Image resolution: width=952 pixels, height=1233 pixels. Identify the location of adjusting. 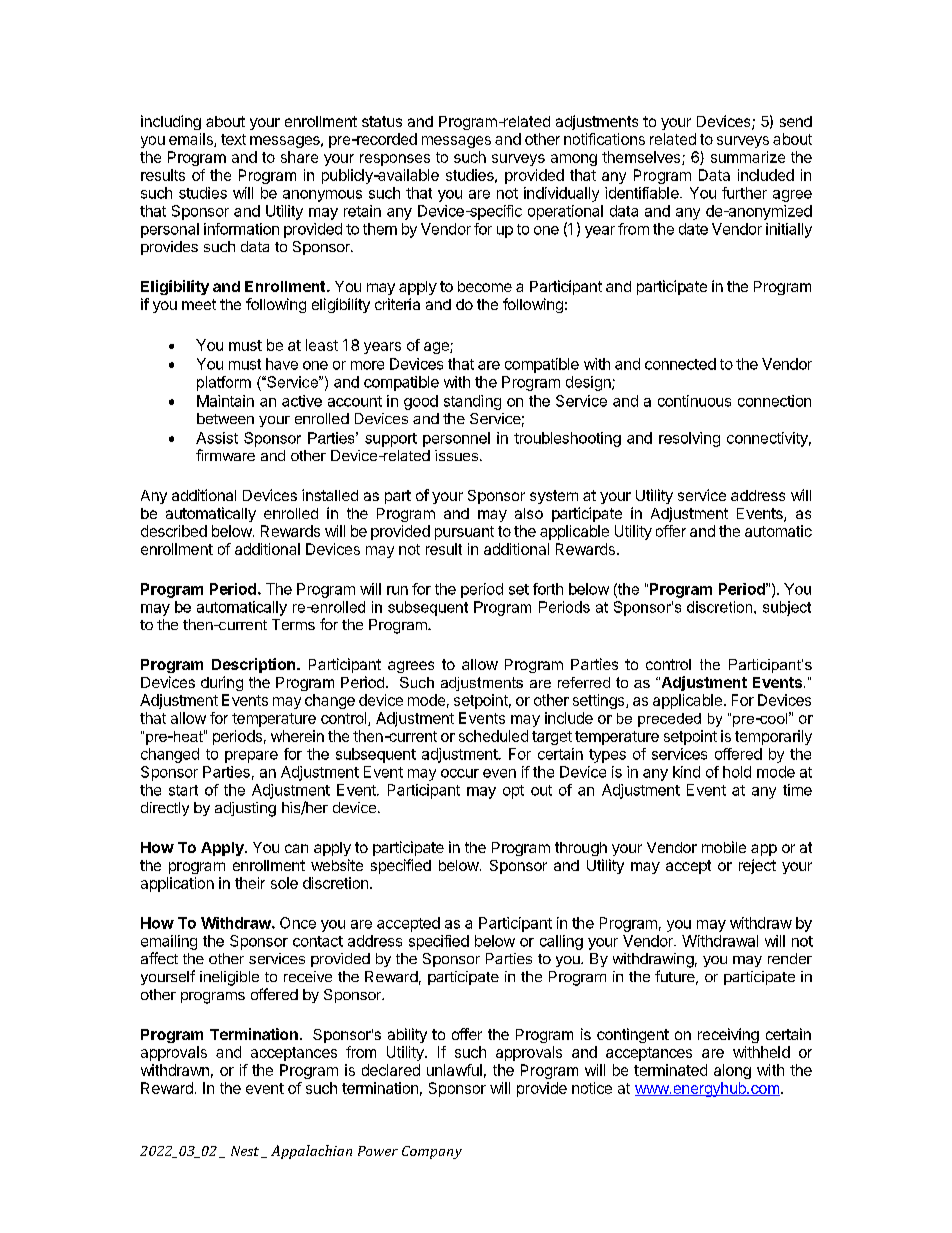
(245, 809).
